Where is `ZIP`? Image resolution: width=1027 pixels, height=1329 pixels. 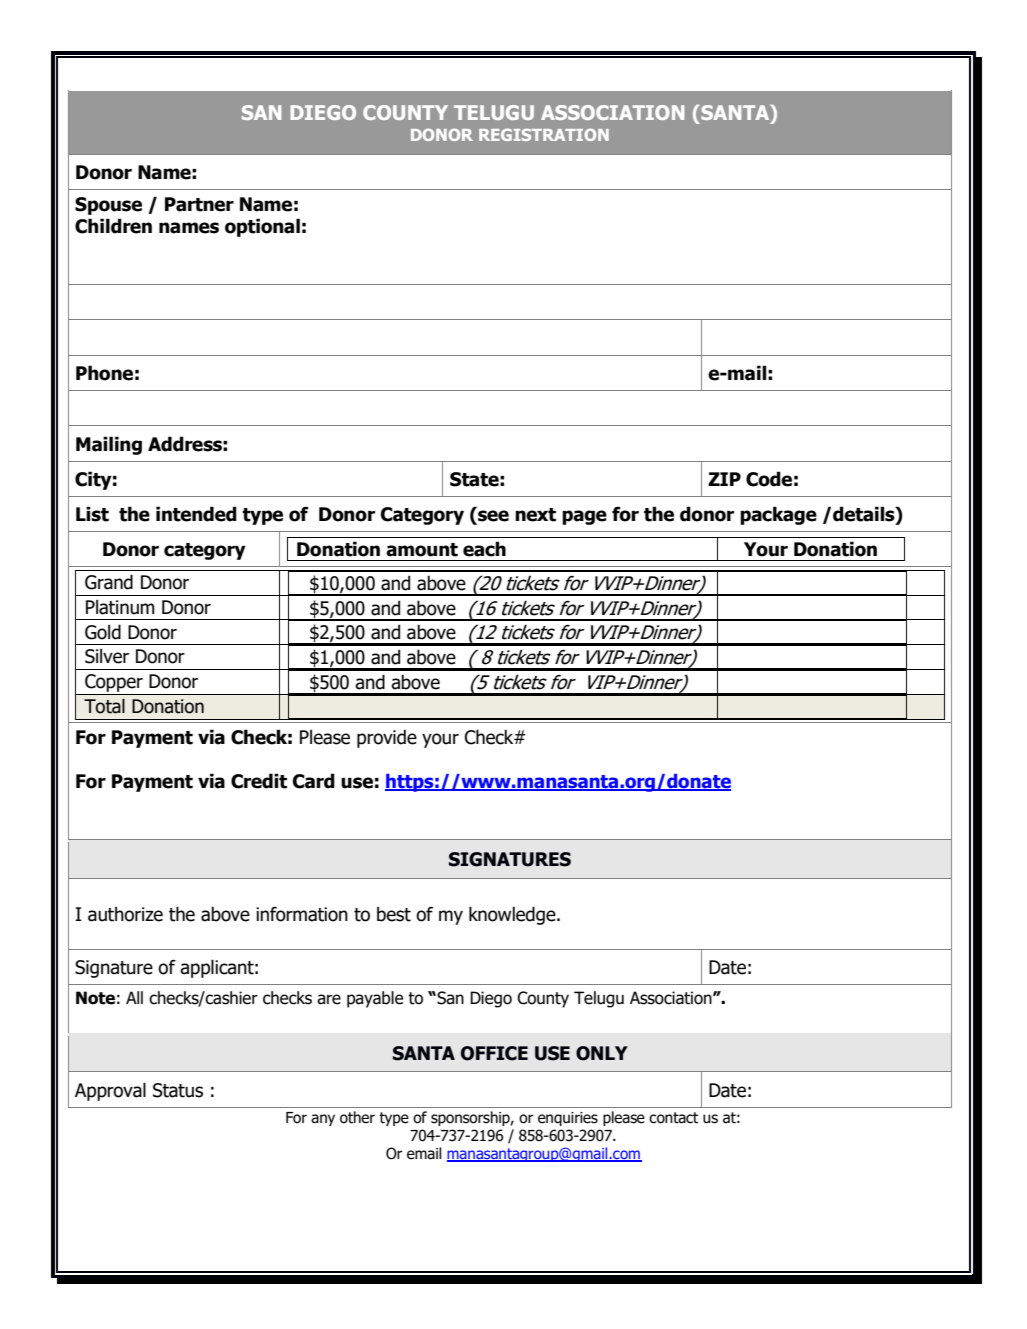
ZIP is located at coordinates (724, 479).
